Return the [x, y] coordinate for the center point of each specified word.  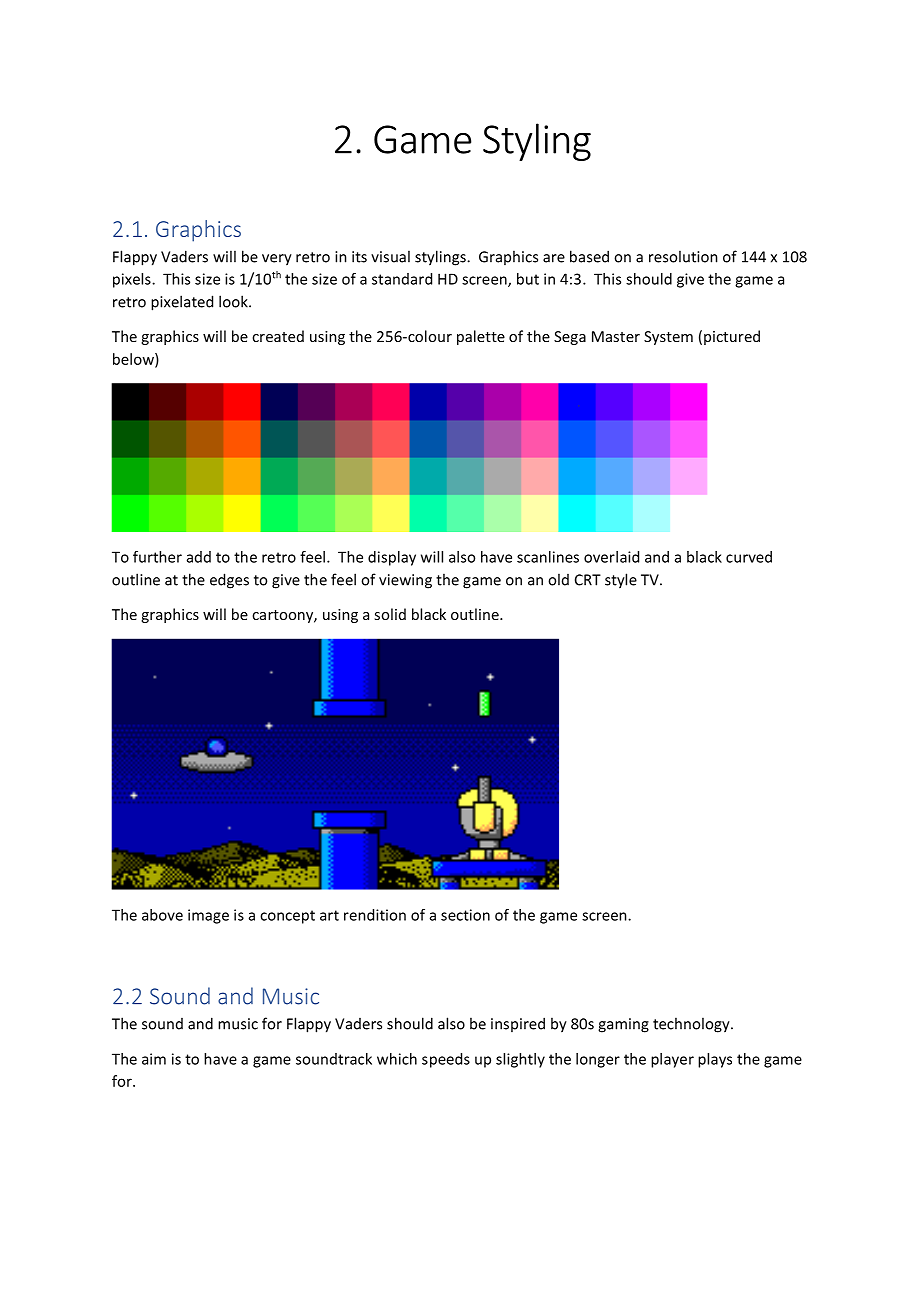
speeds [446, 1060]
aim [154, 1059]
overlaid [611, 557]
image [208, 916]
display [392, 558]
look [234, 301]
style [621, 581]
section [465, 915]
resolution [683, 256]
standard [402, 279]
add [199, 557]
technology [692, 1025]
